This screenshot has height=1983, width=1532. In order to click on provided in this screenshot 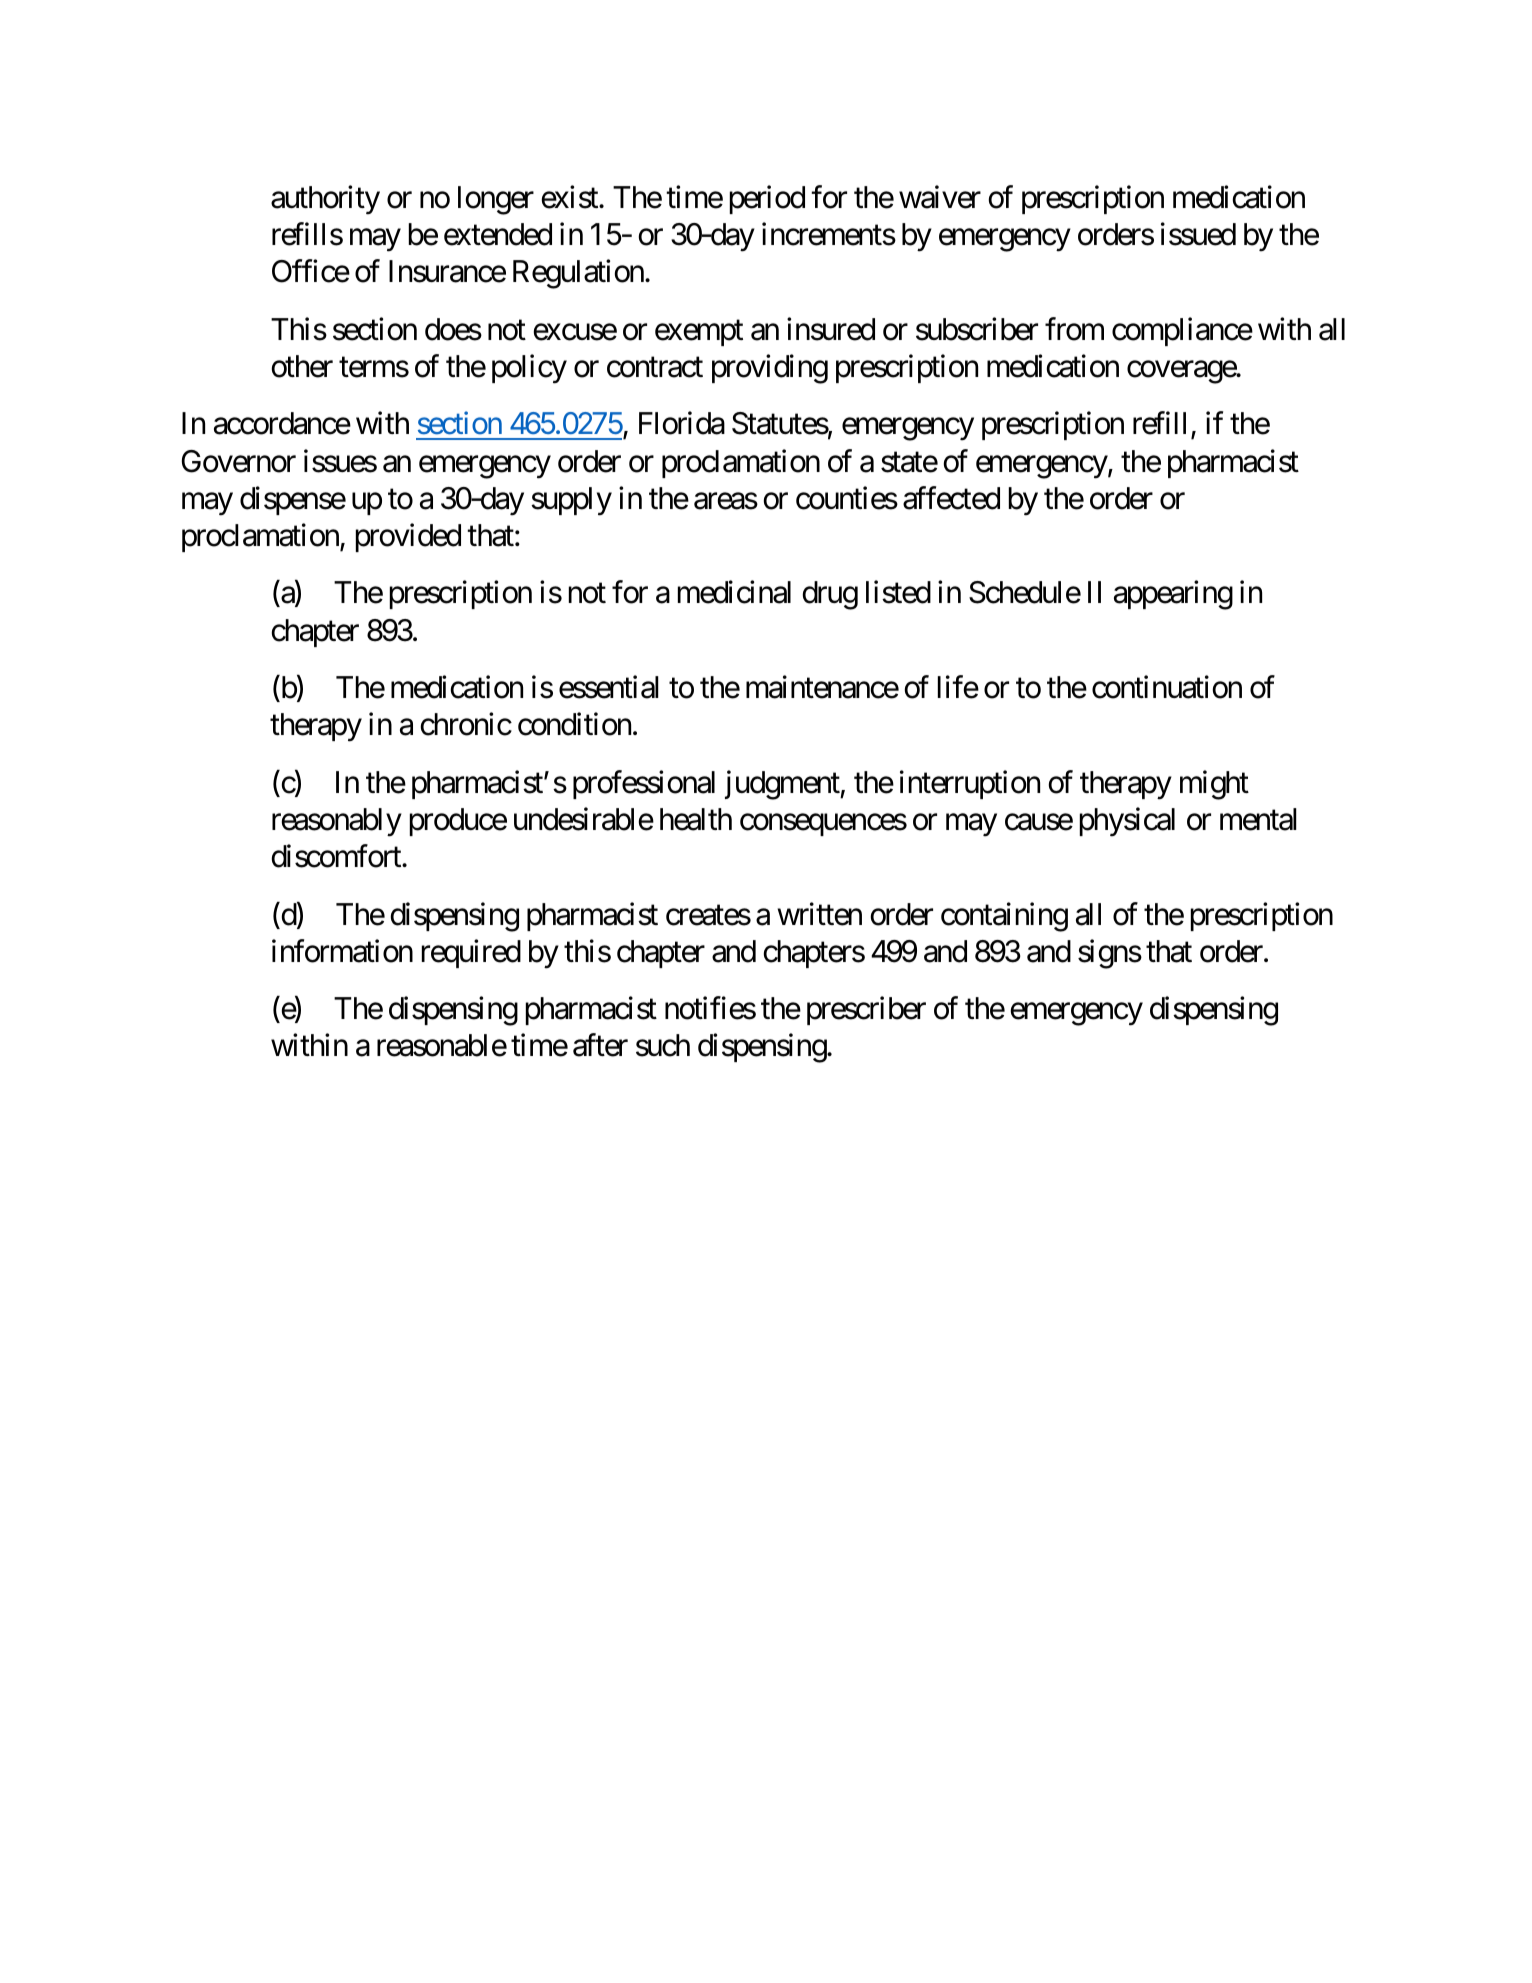, I will do `click(408, 538)`.
